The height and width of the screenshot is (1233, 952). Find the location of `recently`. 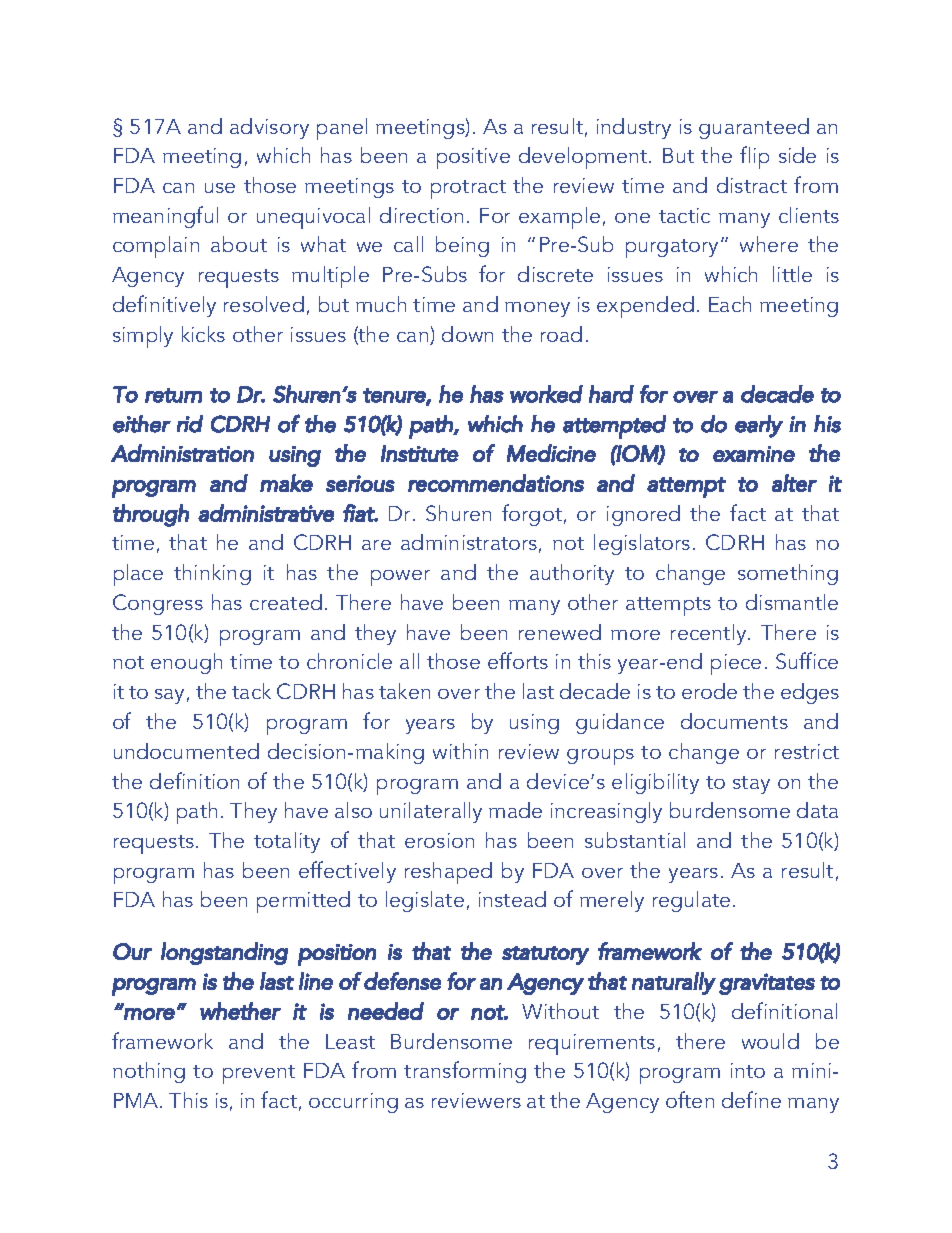

recently is located at coordinates (710, 634).
